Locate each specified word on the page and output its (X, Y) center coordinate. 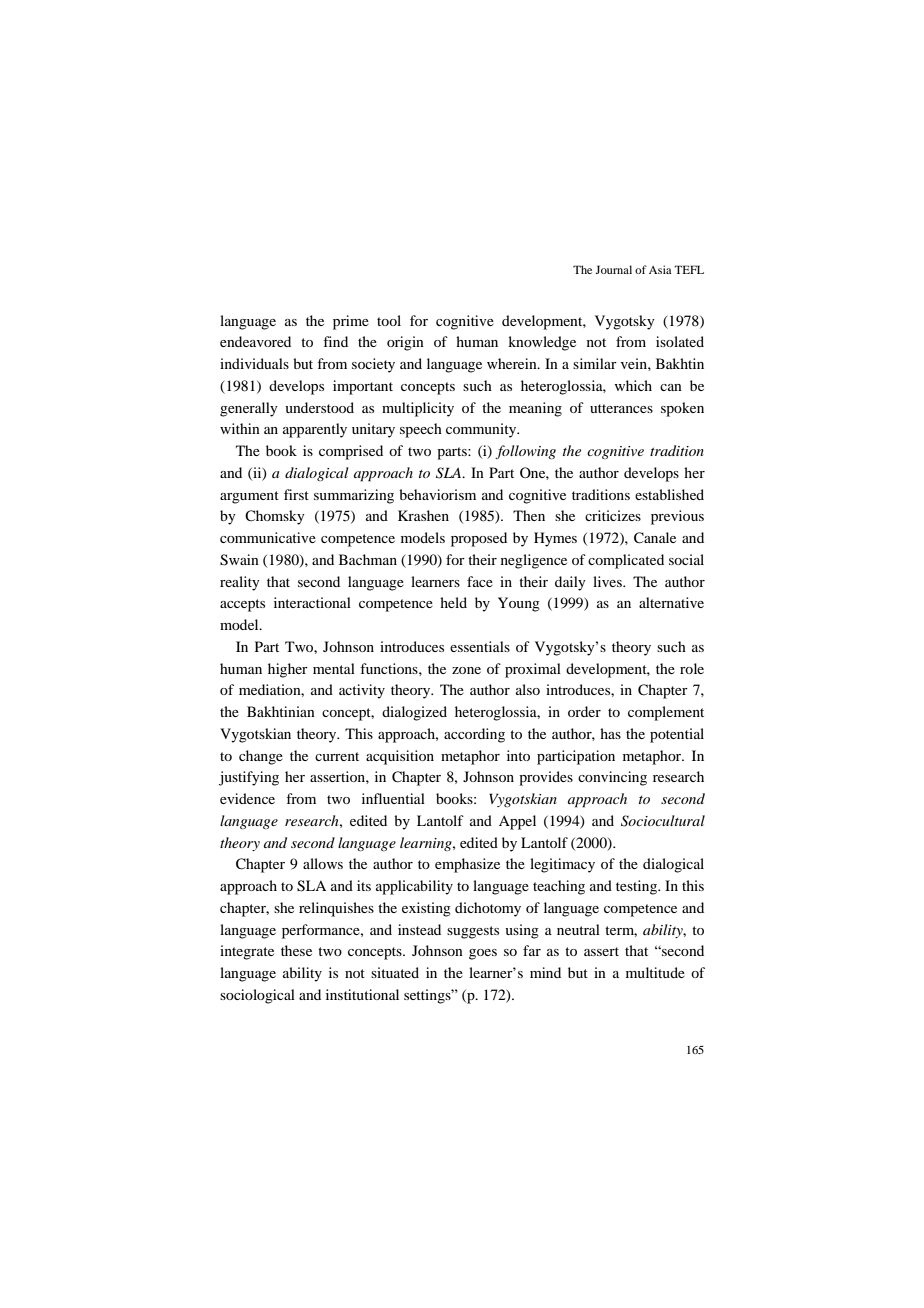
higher (288, 670)
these (296, 950)
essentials (480, 646)
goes (483, 954)
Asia (660, 269)
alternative (671, 602)
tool (389, 320)
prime (351, 322)
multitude (655, 972)
